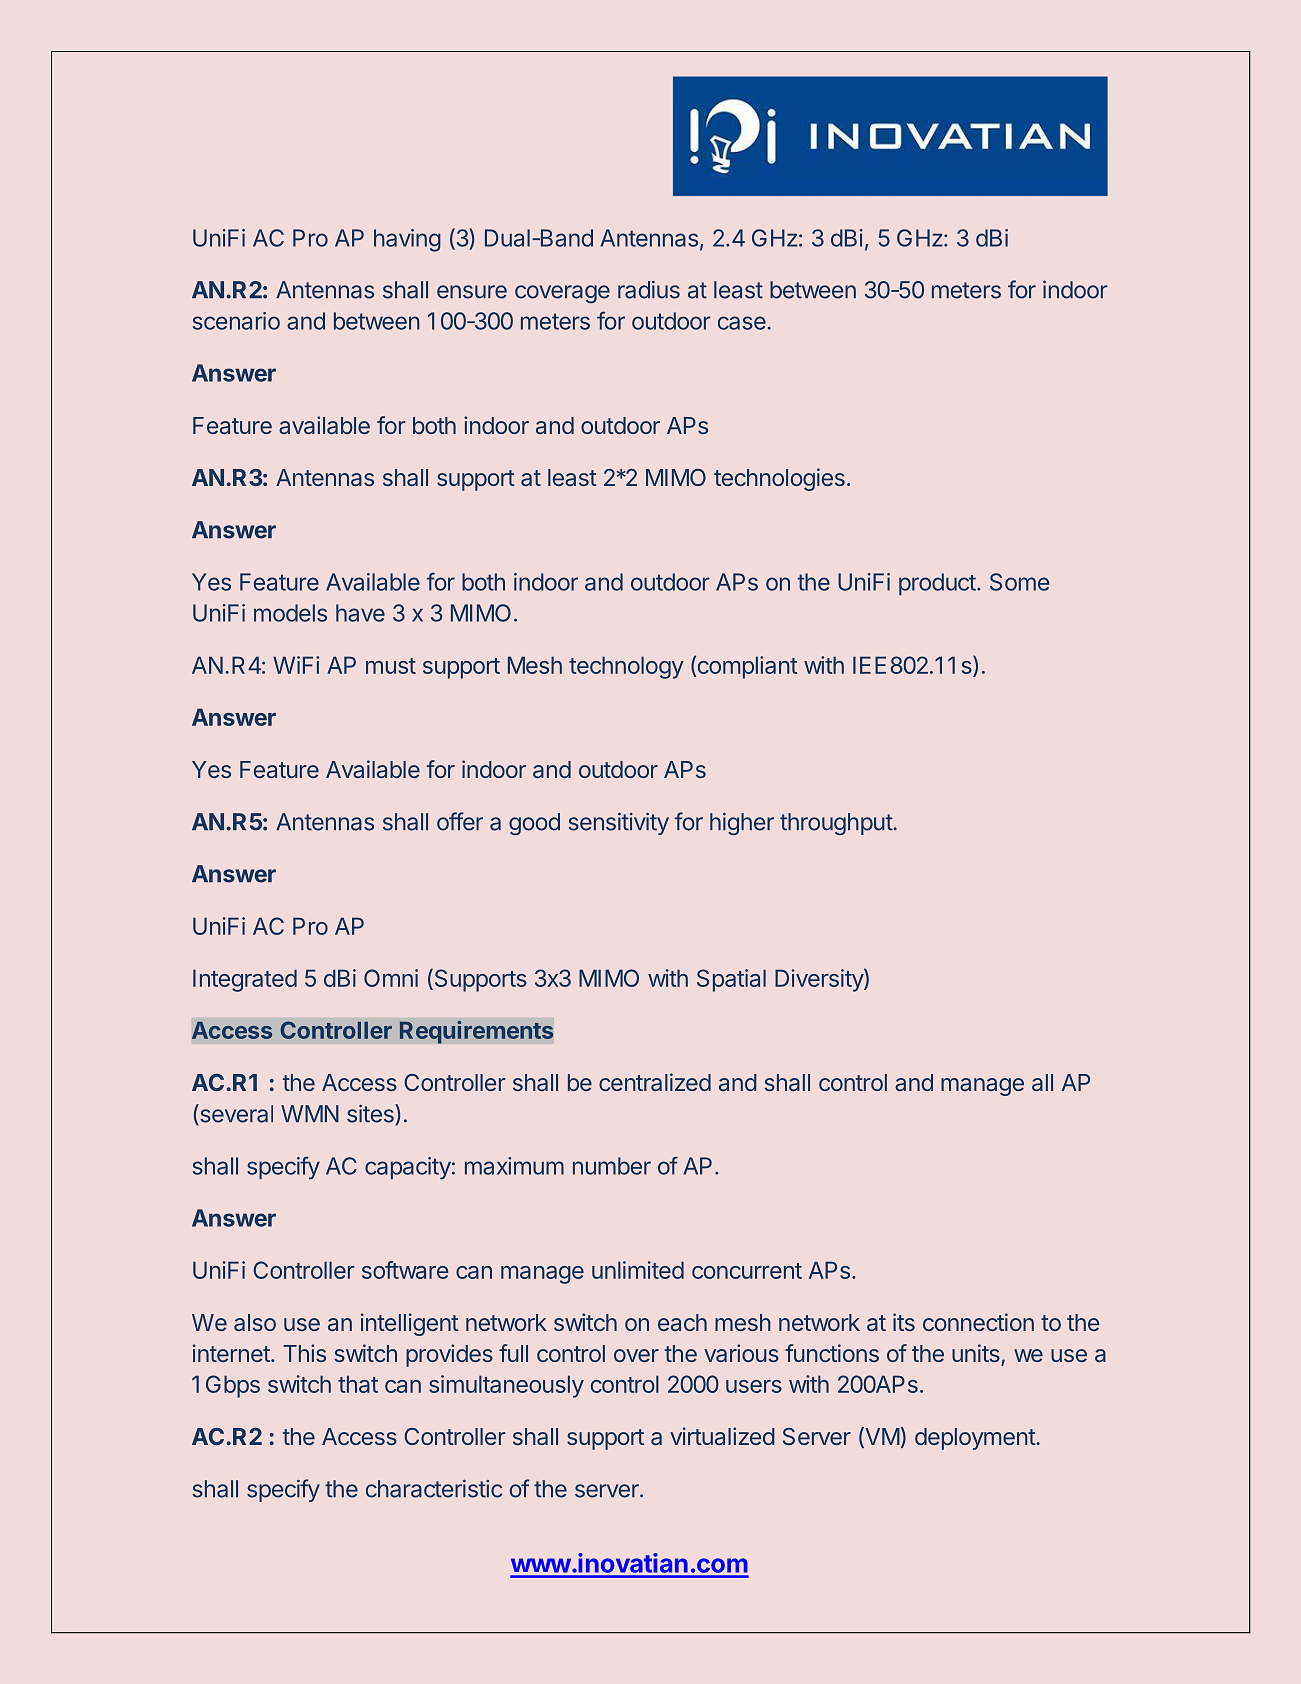  What do you see at coordinates (407, 240) in the document?
I see `having` at bounding box center [407, 240].
